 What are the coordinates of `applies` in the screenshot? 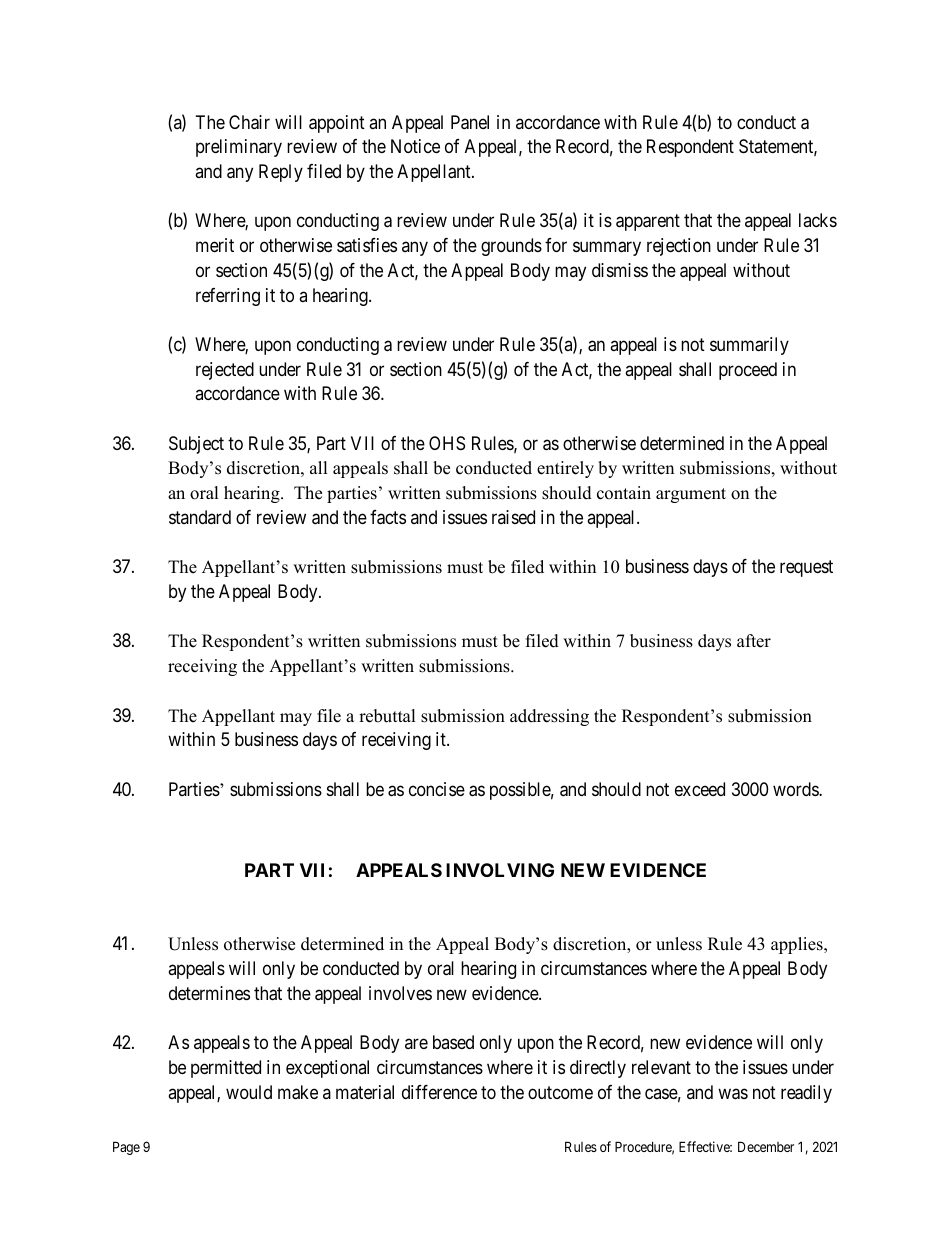 It's located at (798, 945).
